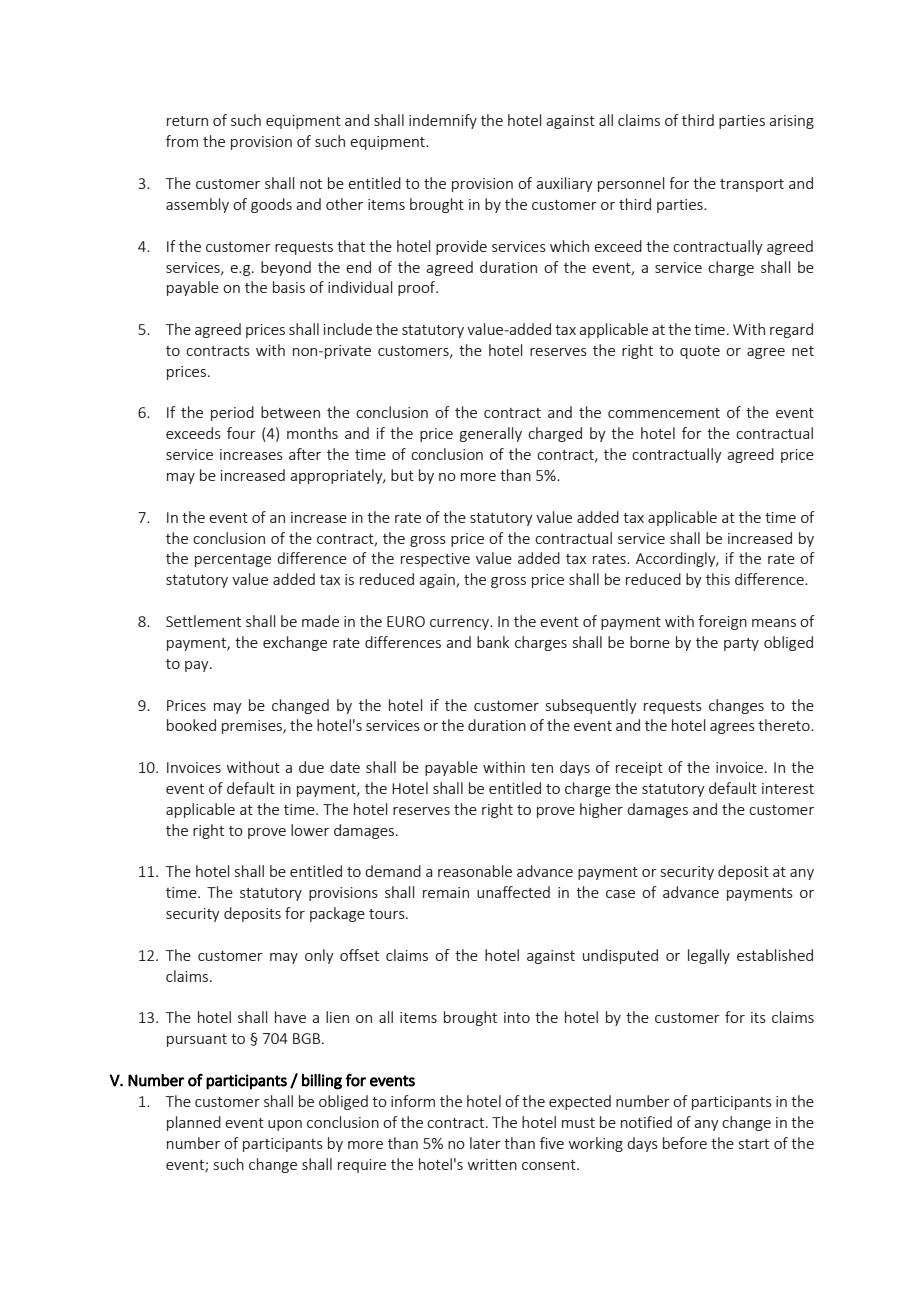 The image size is (924, 1308). What do you see at coordinates (475, 871) in the screenshot?
I see `reasonable` at bounding box center [475, 871].
